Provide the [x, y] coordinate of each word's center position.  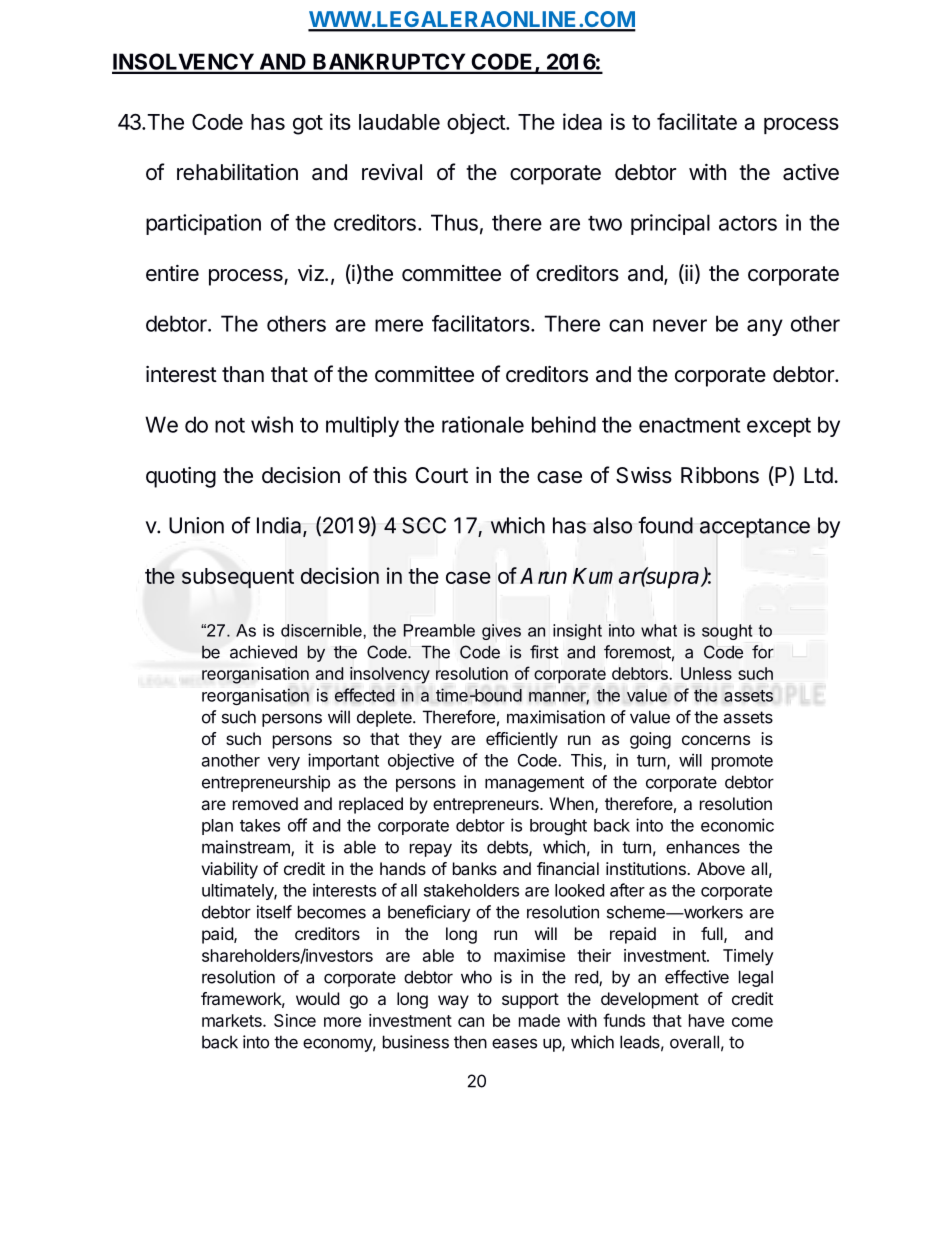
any [765, 327]
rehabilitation [237, 172]
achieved [263, 652]
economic [737, 825]
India [280, 526]
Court [442, 475]
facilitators [482, 323]
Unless [706, 673]
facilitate [697, 121]
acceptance [755, 528]
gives [501, 632]
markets [233, 1020]
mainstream [247, 848]
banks [475, 868]
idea [582, 121]
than [243, 374]
